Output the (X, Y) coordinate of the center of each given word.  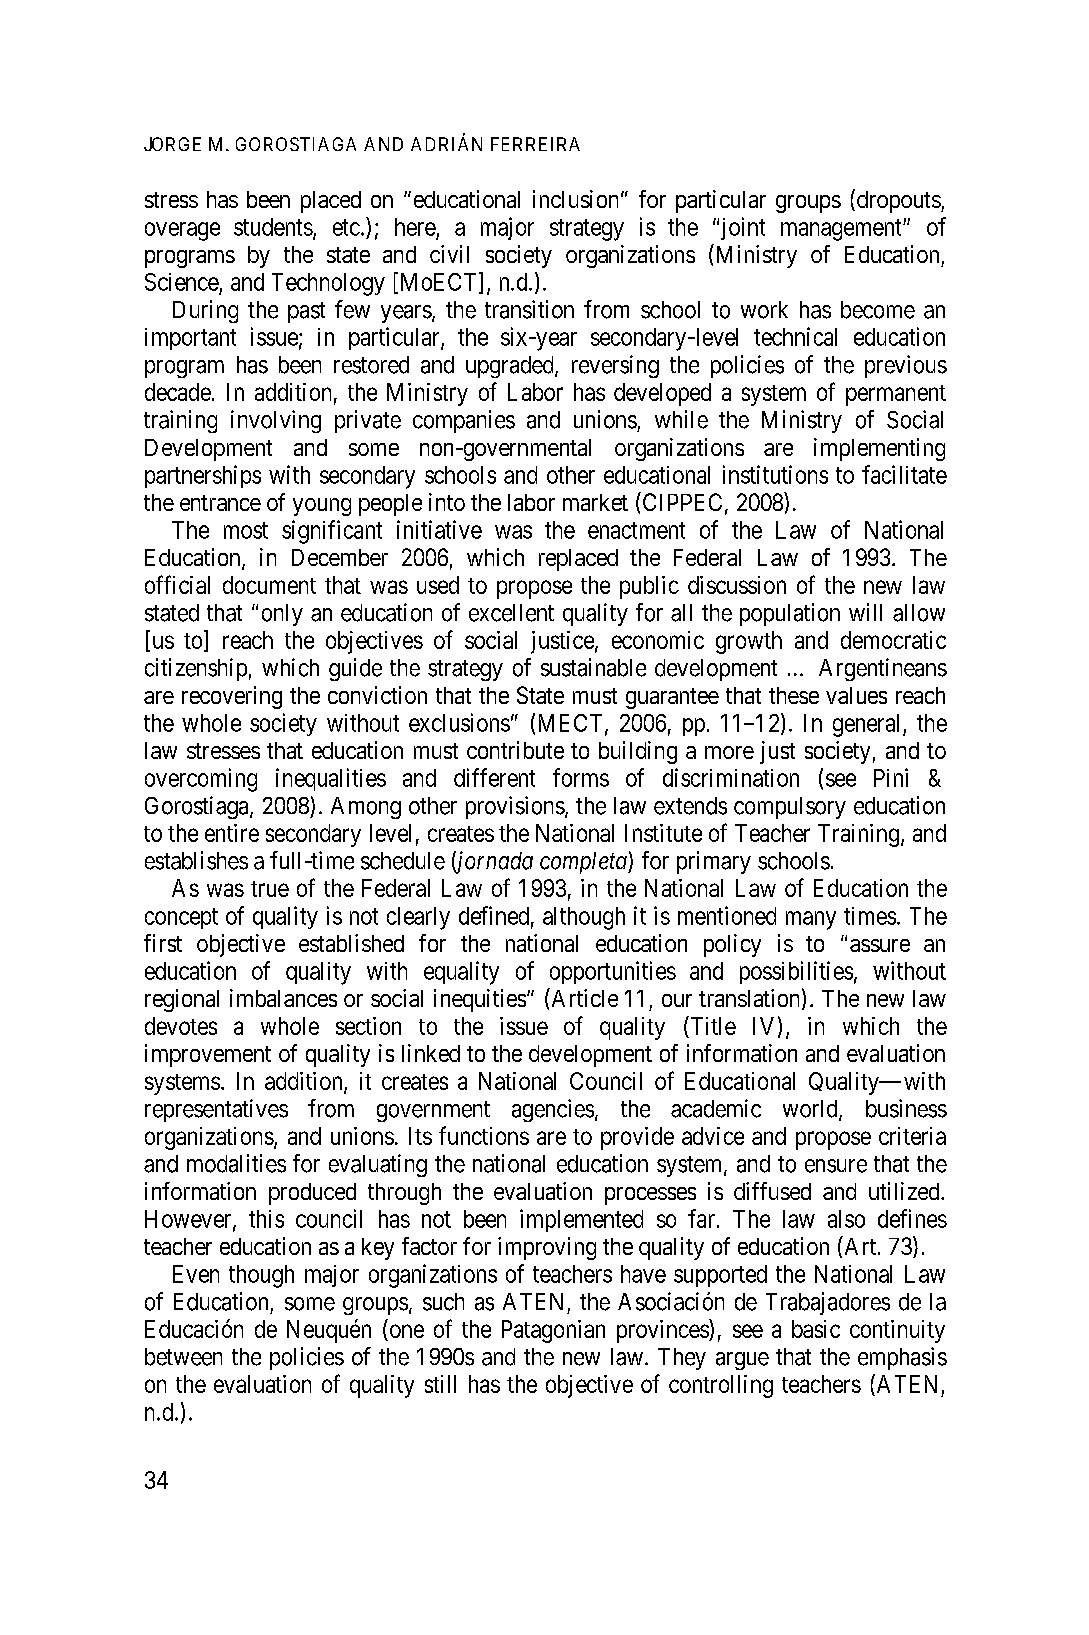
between (183, 1357)
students (273, 227)
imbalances (283, 998)
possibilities (796, 972)
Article (583, 997)
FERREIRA (535, 144)
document (269, 585)
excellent (511, 613)
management (842, 230)
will (865, 612)
